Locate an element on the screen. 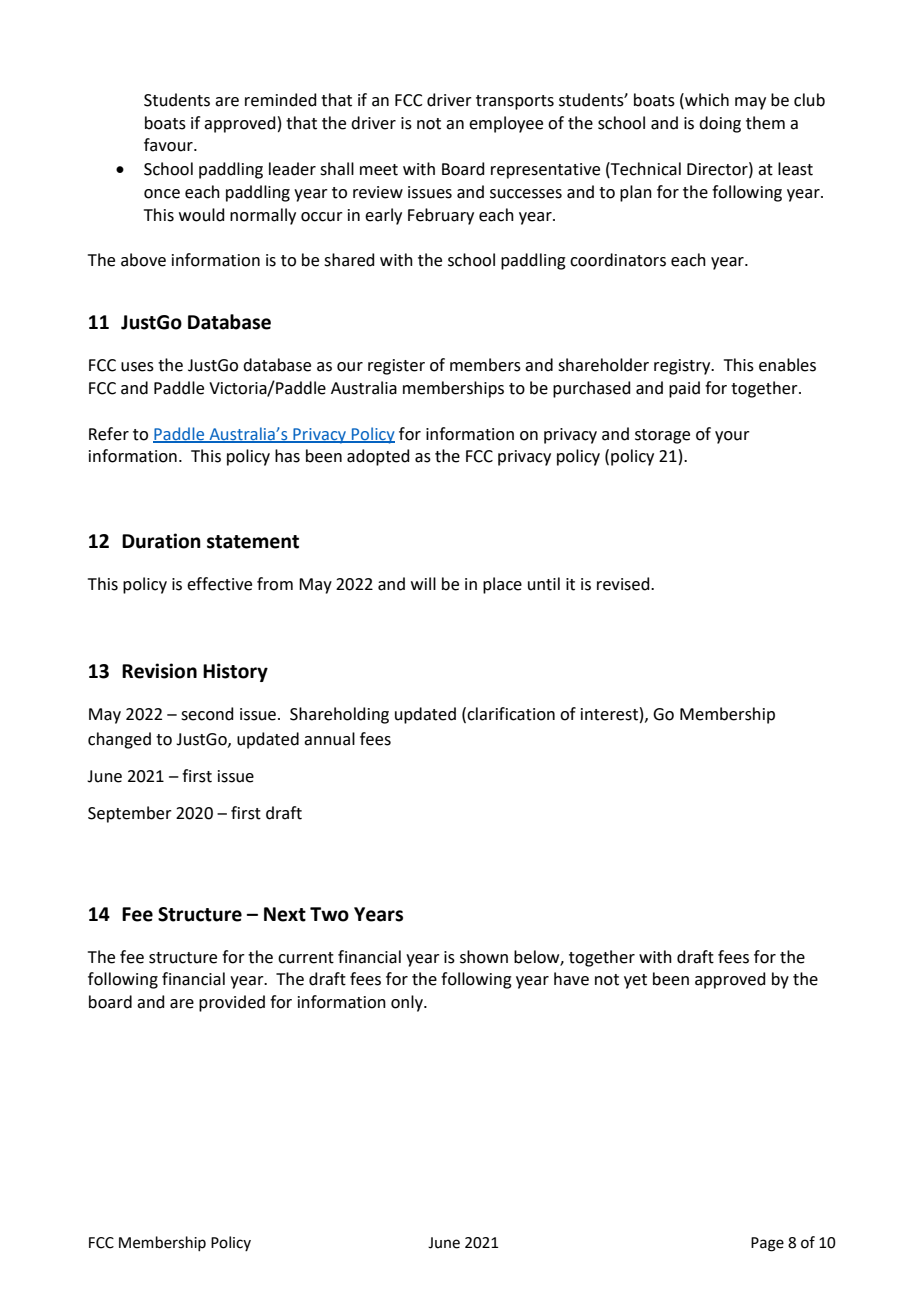 The width and height of the screenshot is (924, 1308). employee is located at coordinates (506, 124).
